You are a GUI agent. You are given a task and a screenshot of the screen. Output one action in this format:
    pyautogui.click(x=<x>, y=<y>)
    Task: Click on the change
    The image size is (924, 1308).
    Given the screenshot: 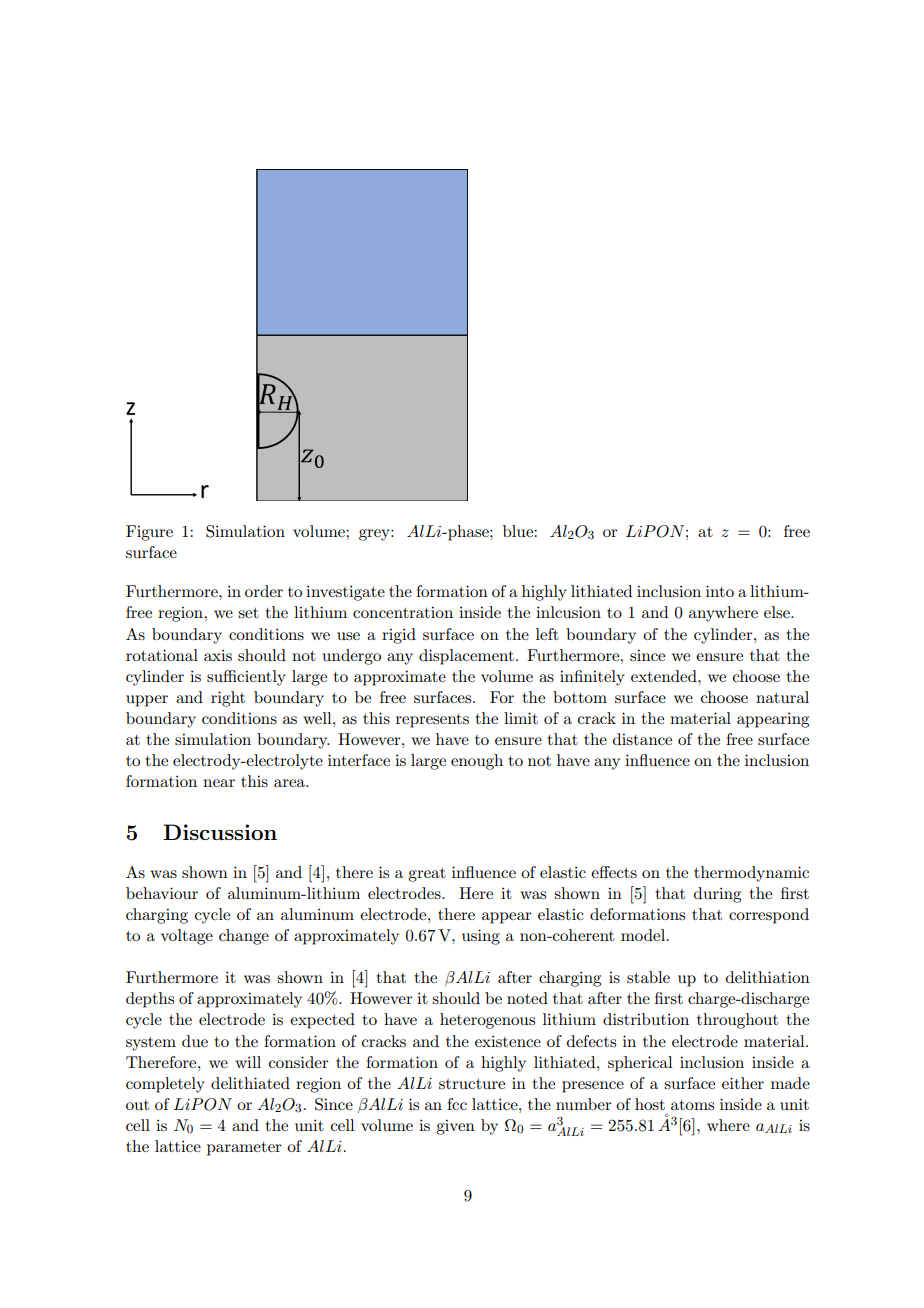 What is the action you would take?
    pyautogui.click(x=244, y=937)
